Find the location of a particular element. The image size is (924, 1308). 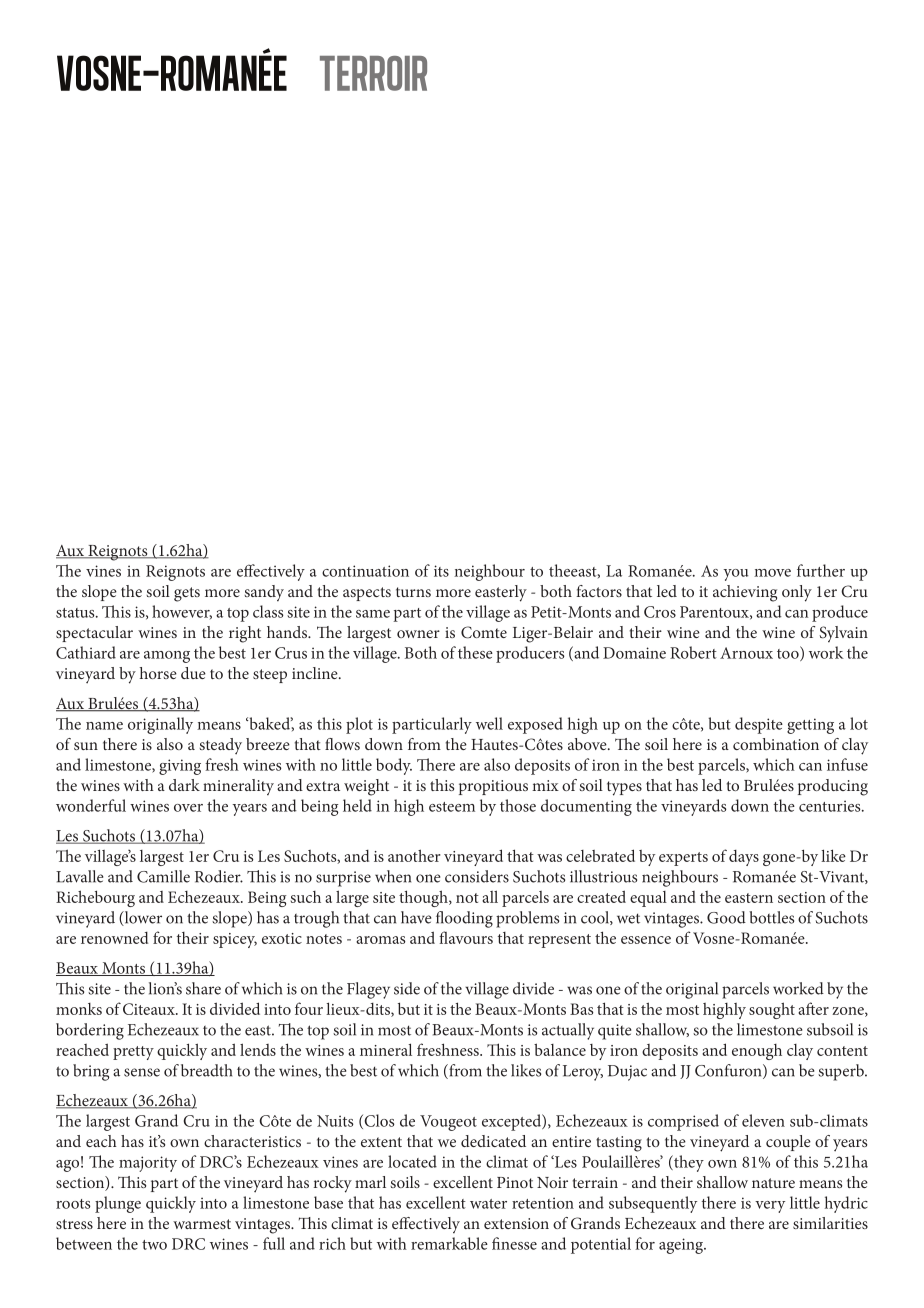

terroir is located at coordinates (373, 73).
